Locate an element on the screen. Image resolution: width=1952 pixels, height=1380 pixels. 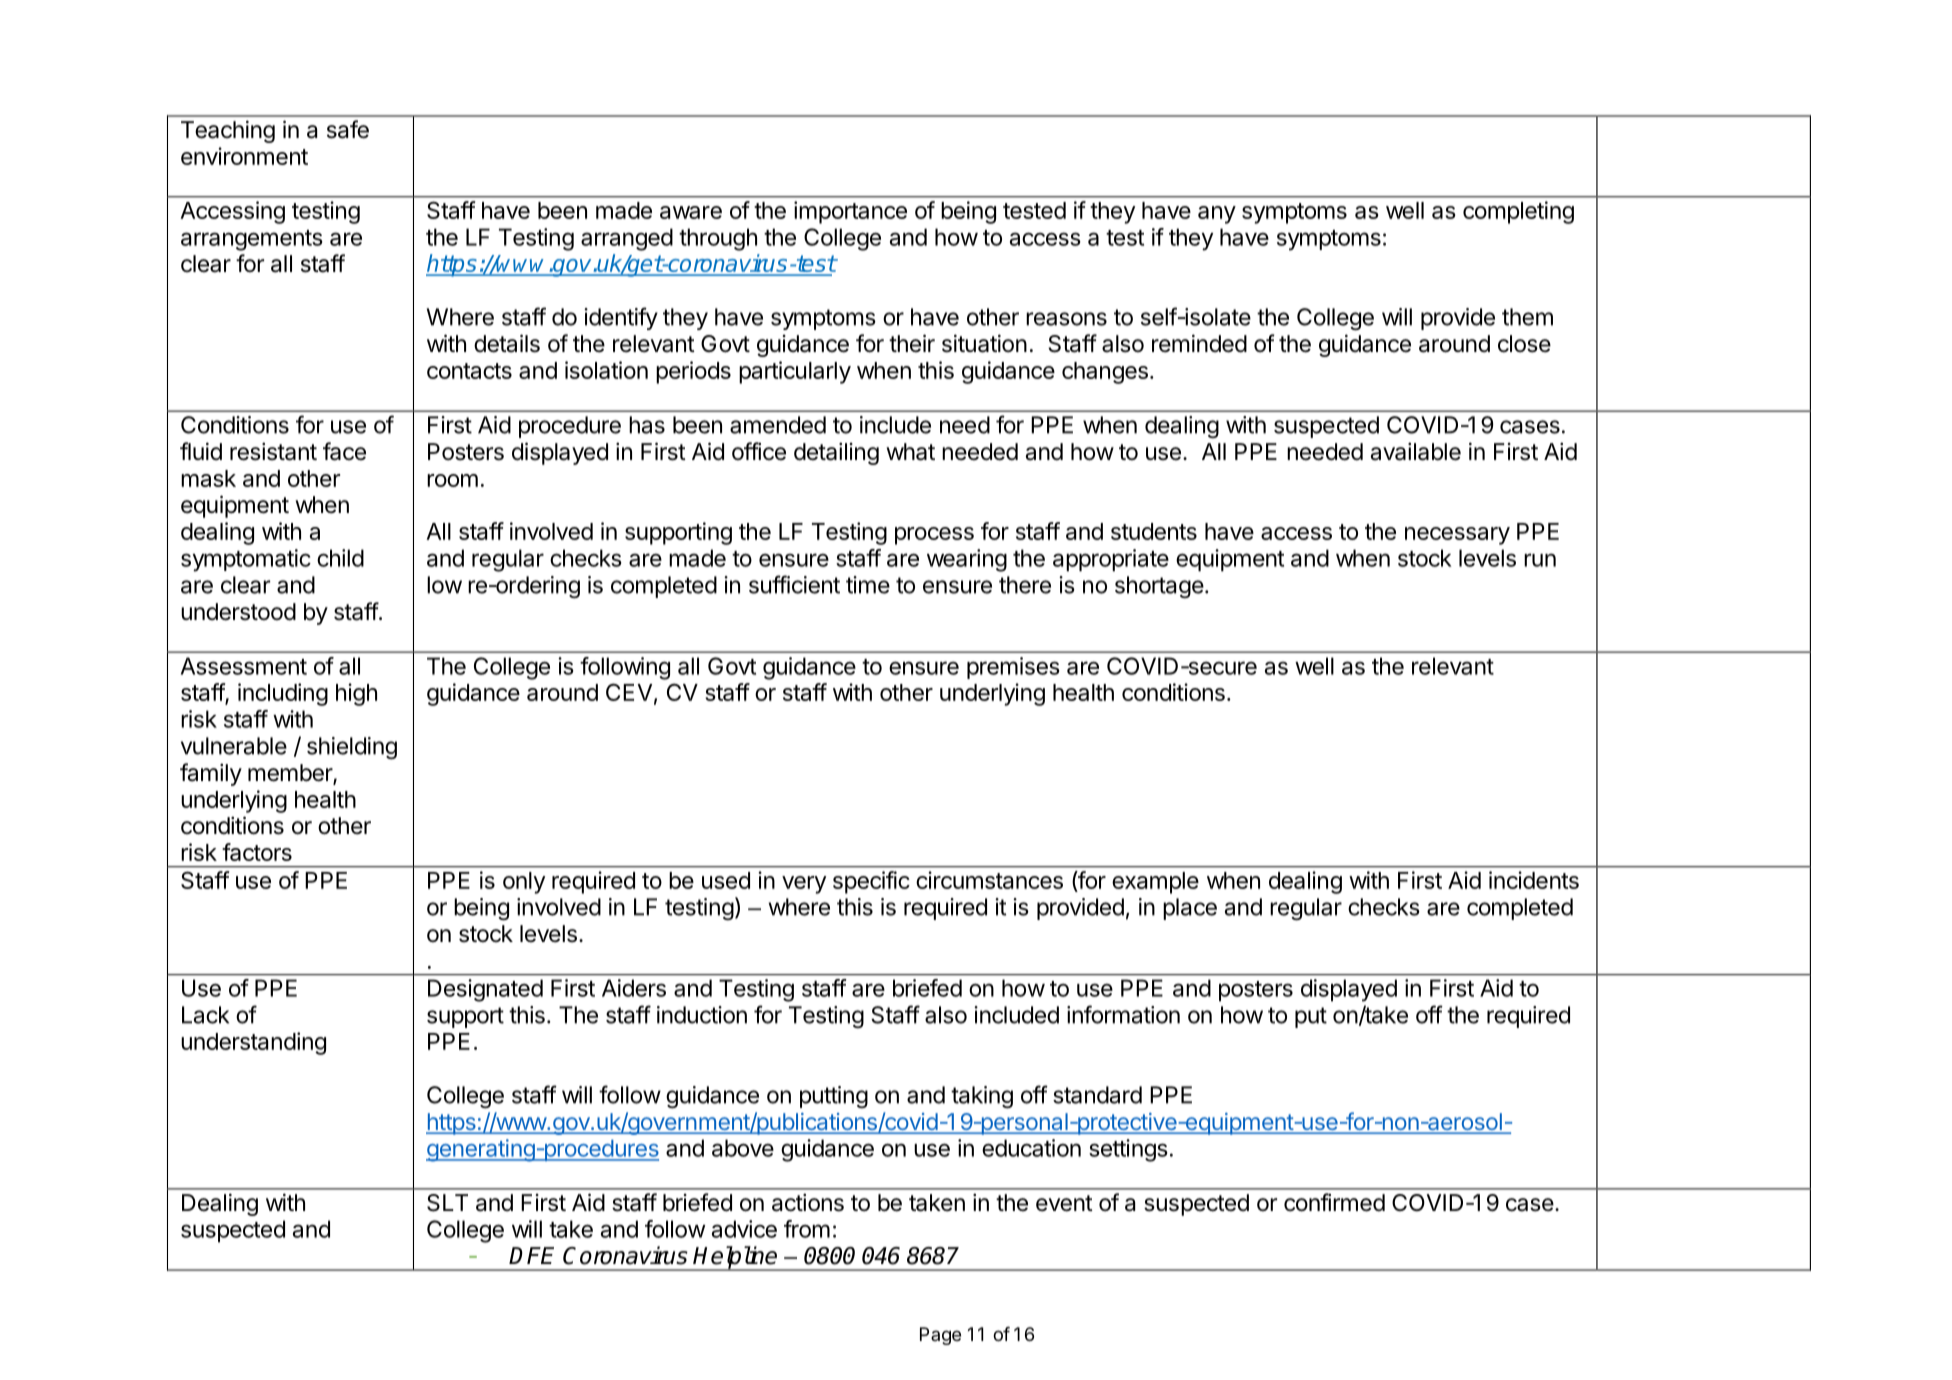
available is located at coordinates (1416, 451).
